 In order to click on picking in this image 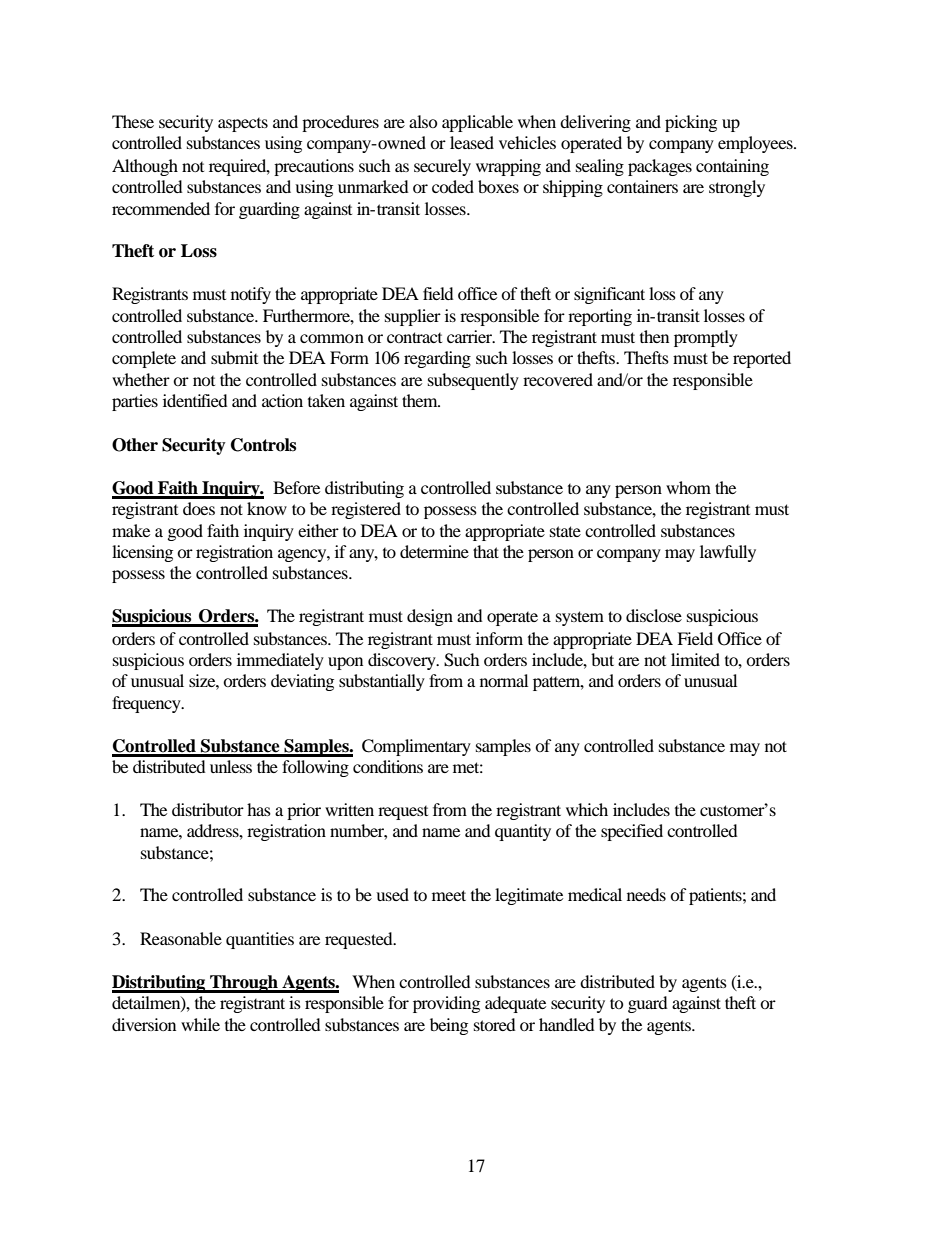, I will do `click(691, 123)`.
